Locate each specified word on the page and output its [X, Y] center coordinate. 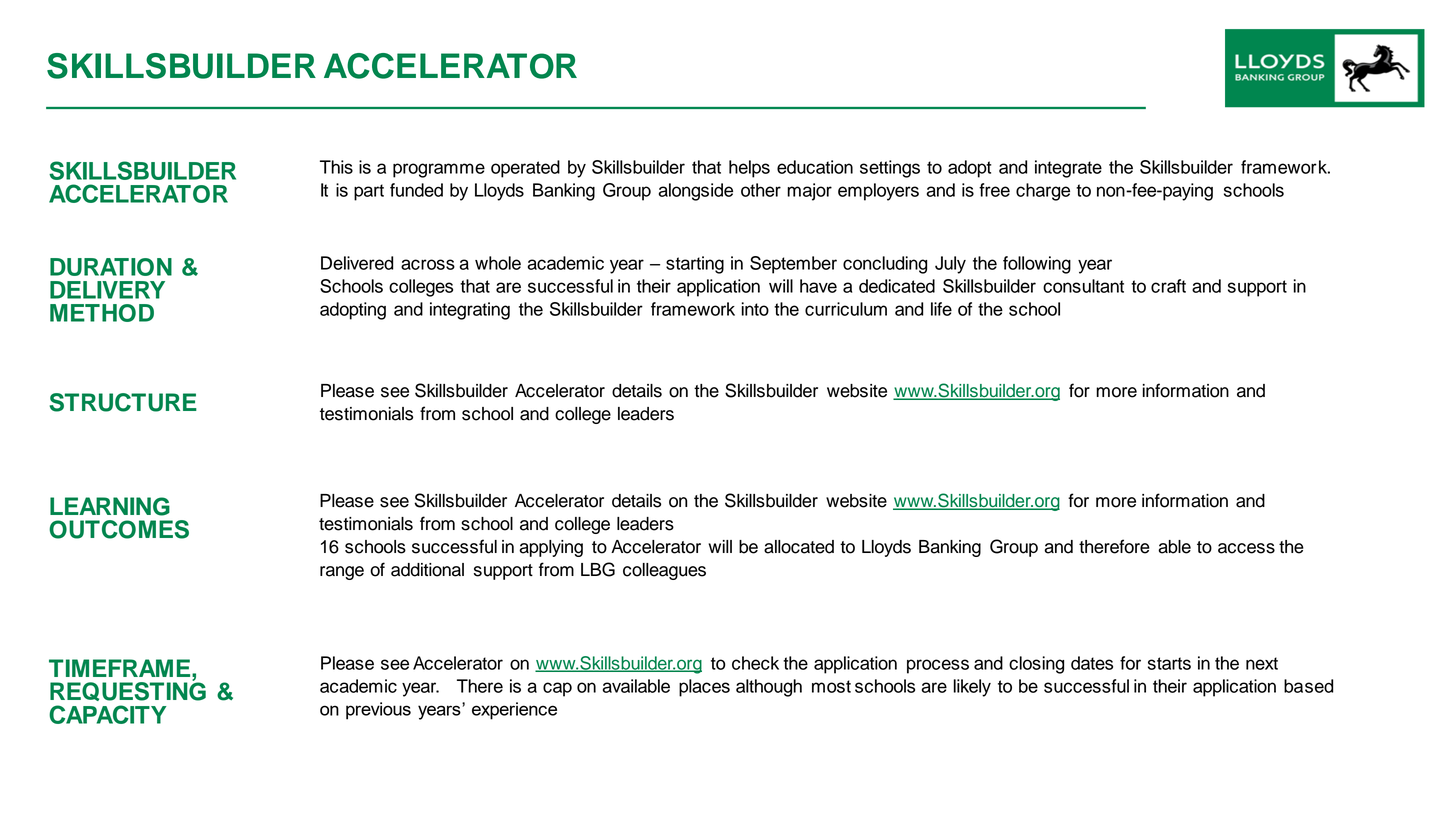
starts [1169, 663]
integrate [1068, 169]
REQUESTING [128, 690]
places [704, 688]
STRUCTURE [123, 402]
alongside [696, 192]
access [1246, 548]
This [336, 167]
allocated [799, 547]
